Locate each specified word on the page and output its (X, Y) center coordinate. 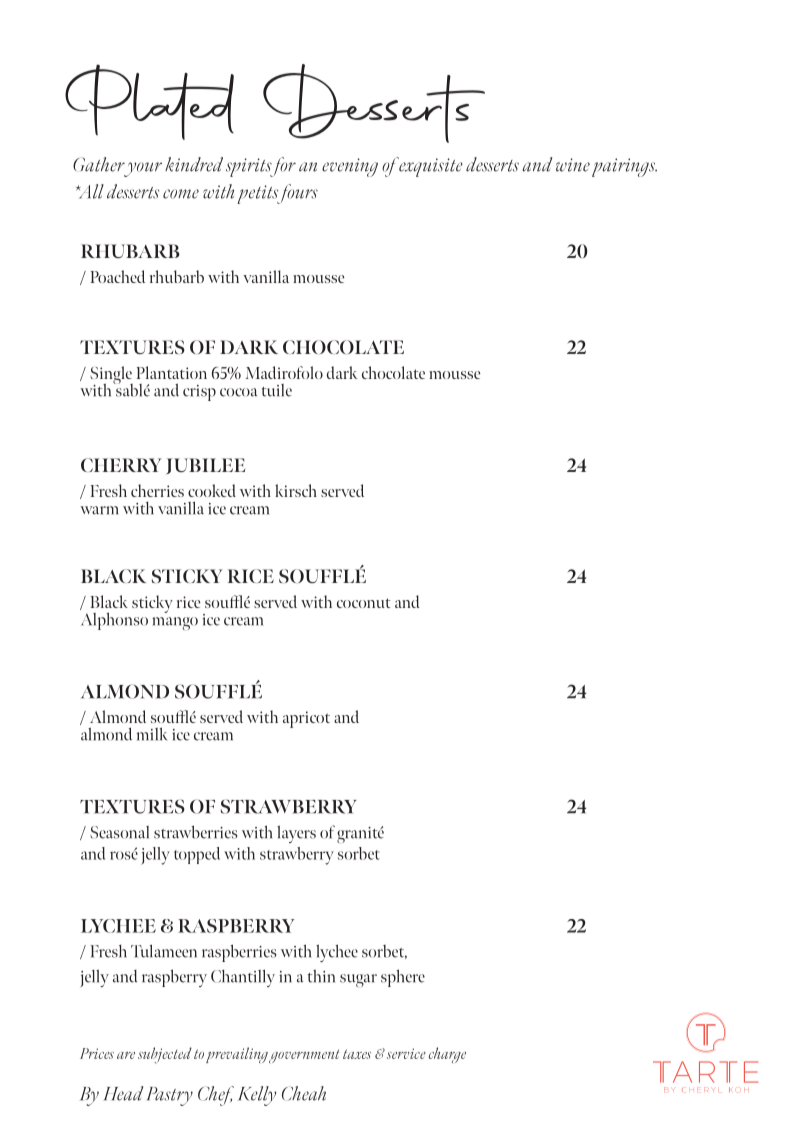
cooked (212, 490)
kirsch (296, 490)
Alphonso (114, 621)
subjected (165, 1055)
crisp (199, 393)
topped (197, 855)
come (181, 194)
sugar (358, 980)
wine (573, 165)
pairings (624, 167)
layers (296, 834)
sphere (403, 978)
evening (350, 167)
